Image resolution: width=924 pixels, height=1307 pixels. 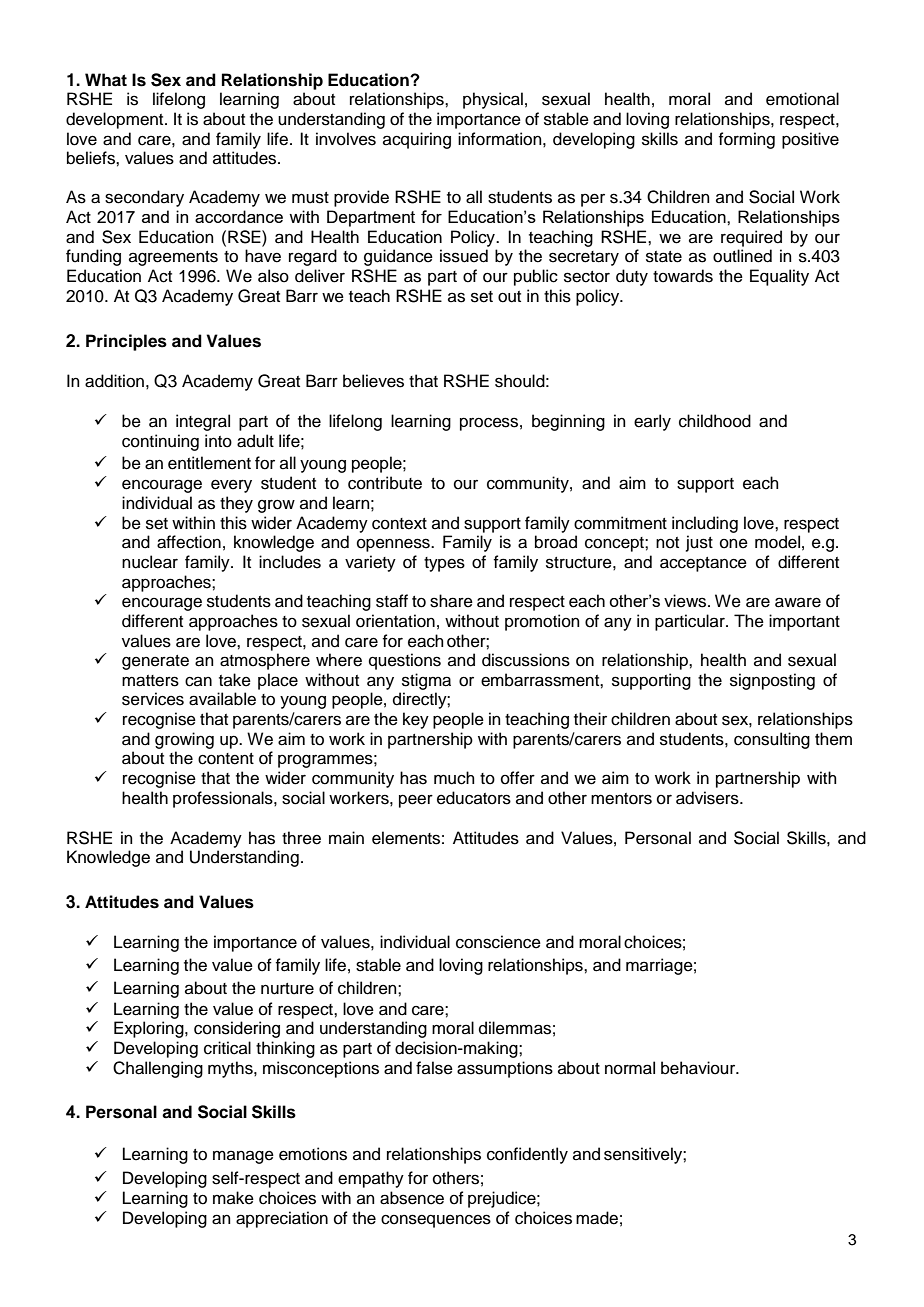 I want to click on generate, so click(x=155, y=662).
